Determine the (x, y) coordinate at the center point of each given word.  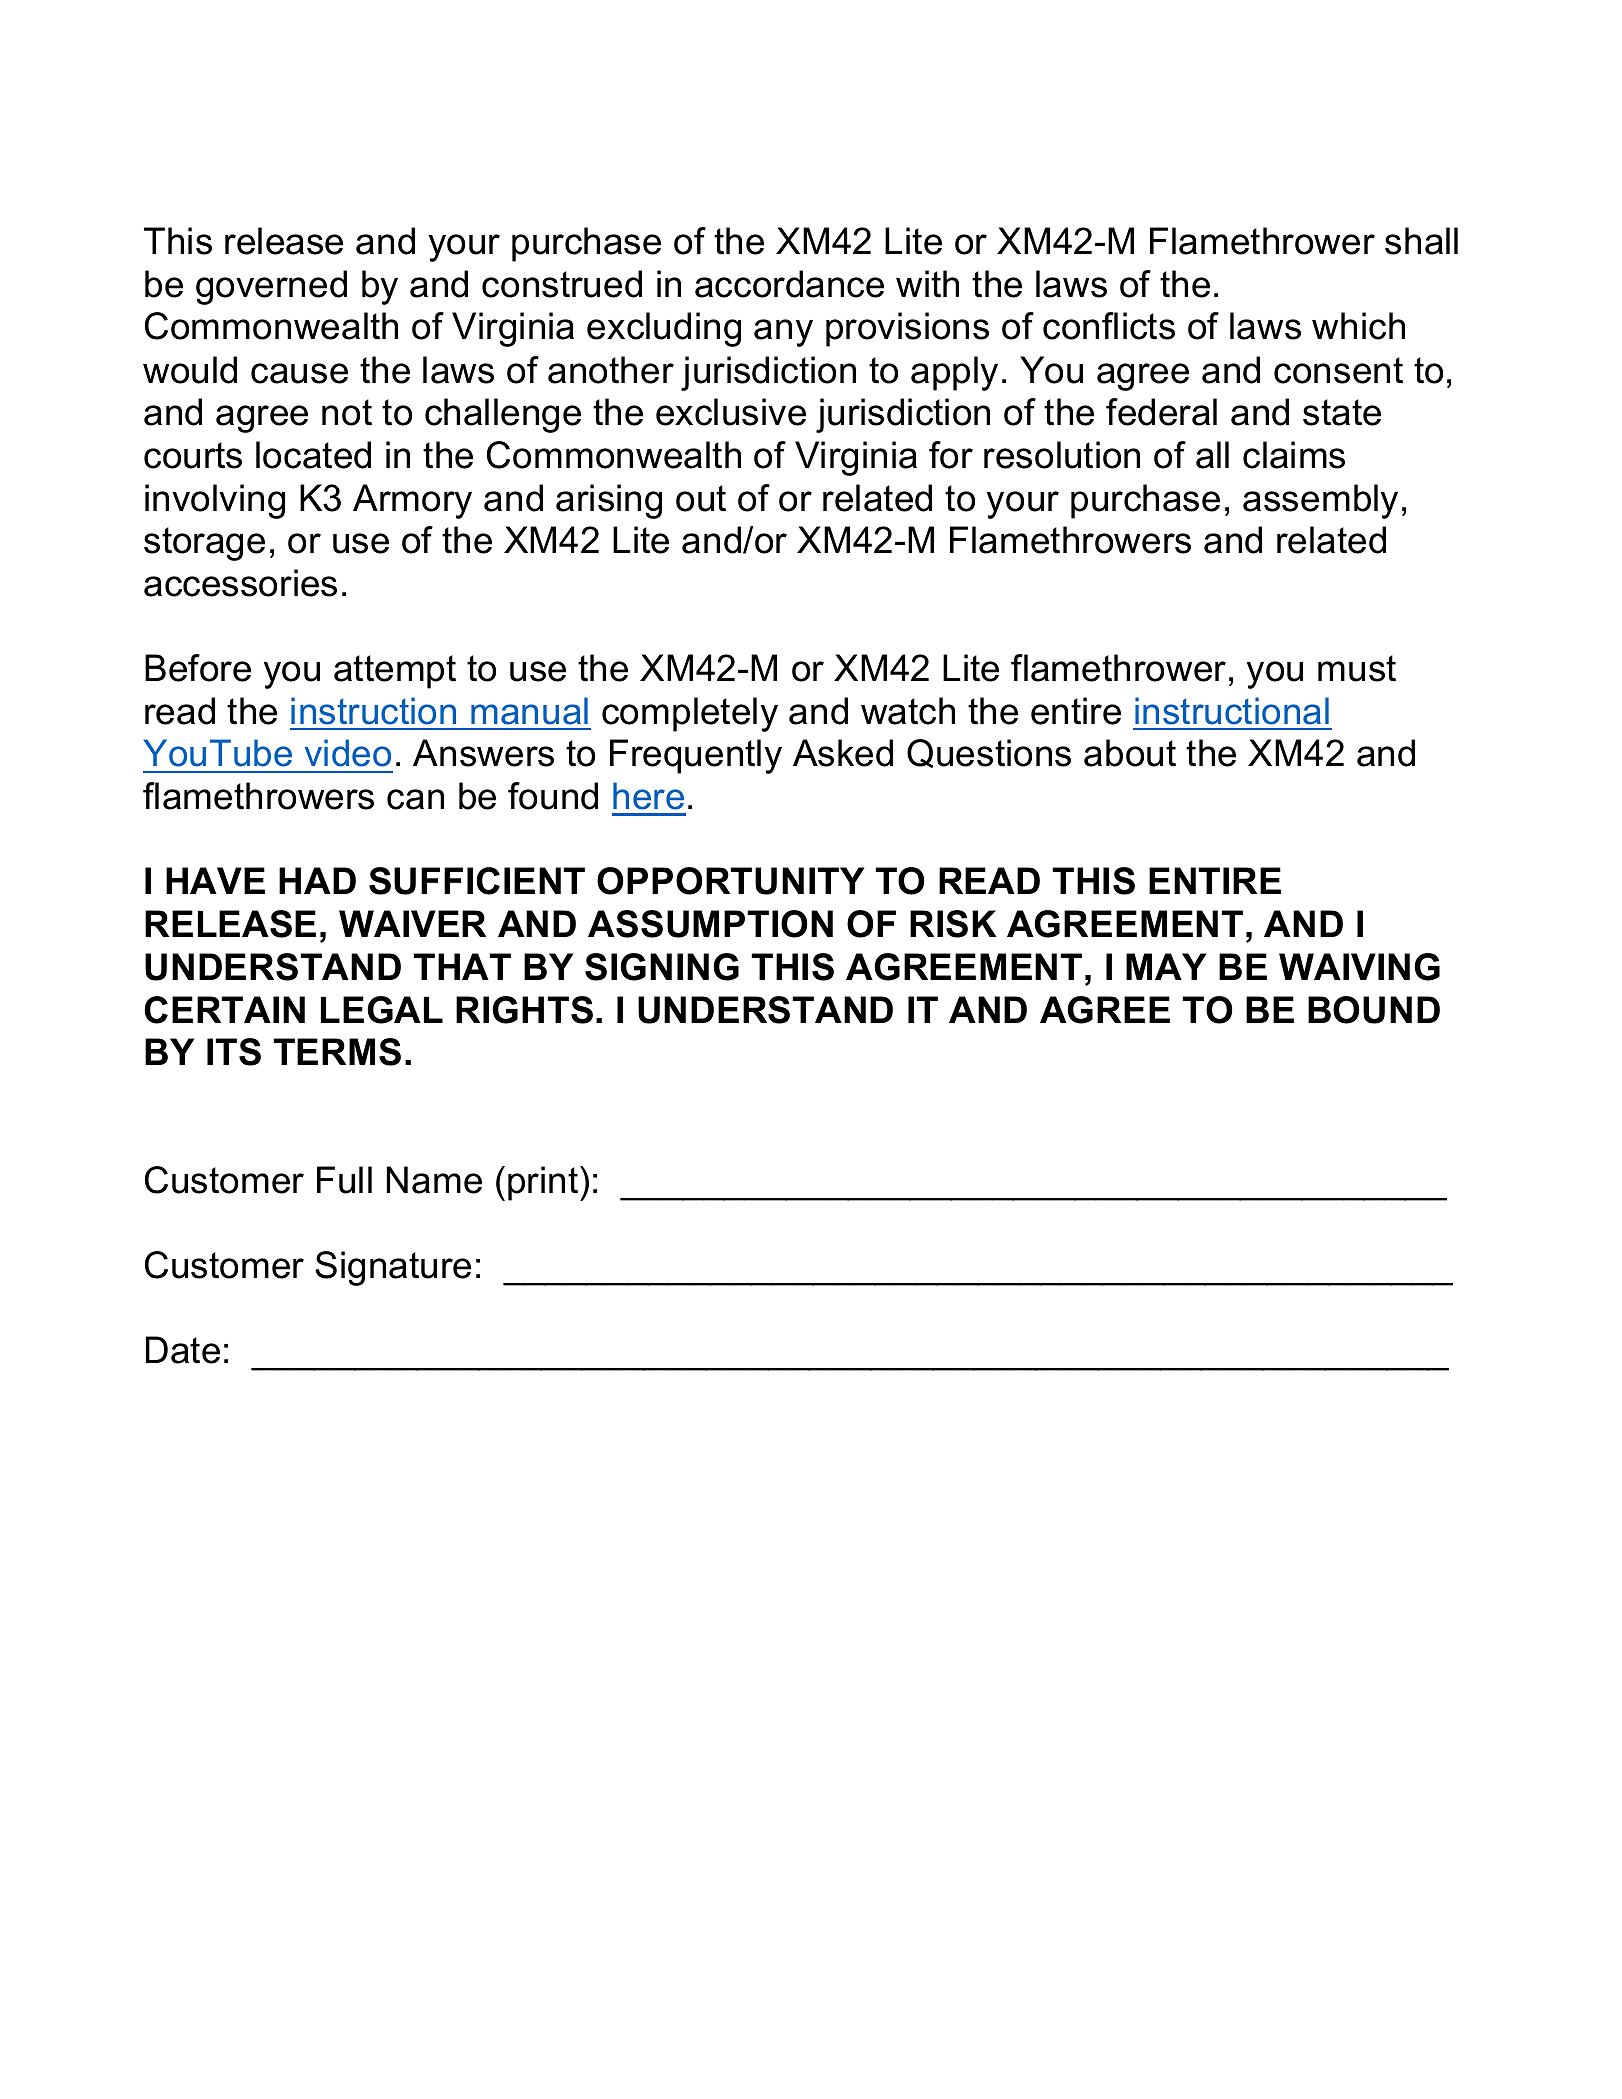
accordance (789, 284)
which (1358, 326)
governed (271, 287)
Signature (393, 1268)
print (544, 1183)
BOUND (1374, 1010)
